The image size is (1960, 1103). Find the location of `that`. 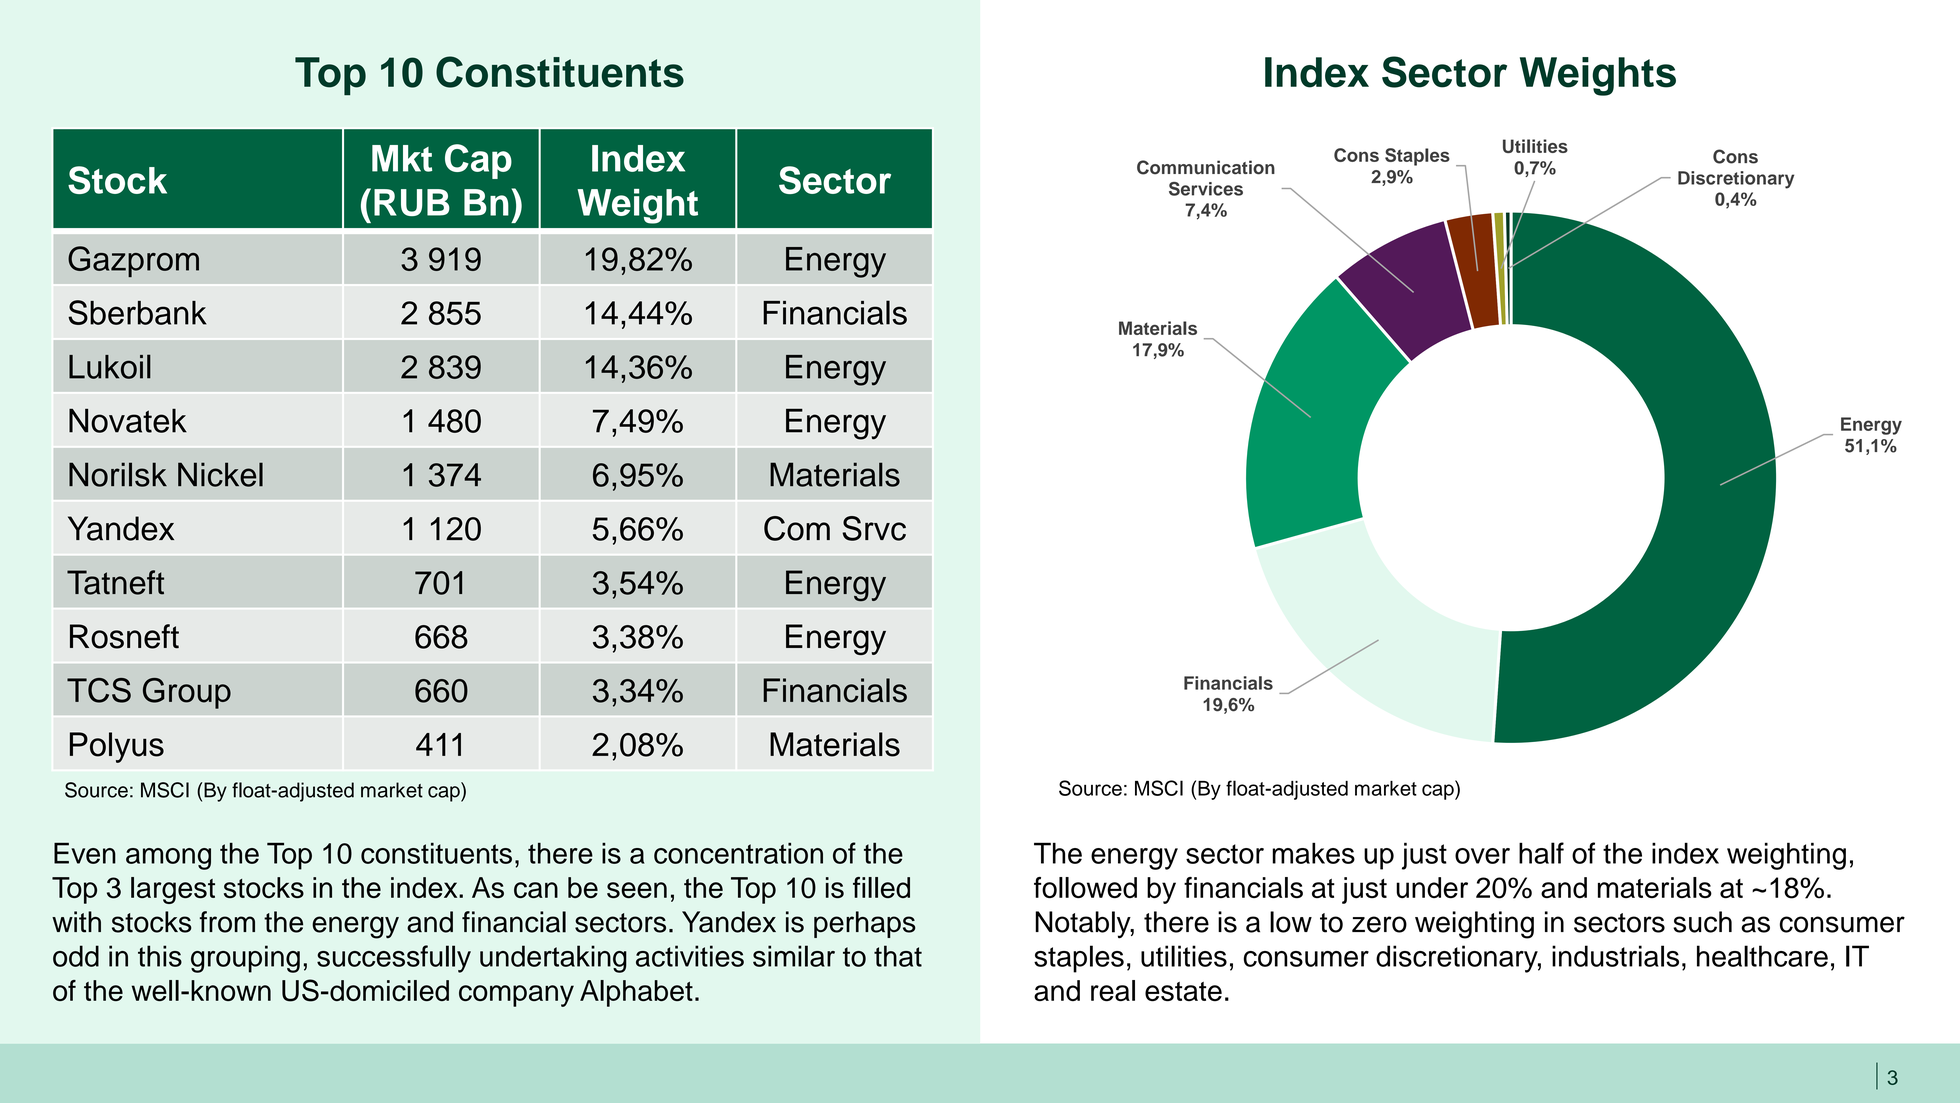

that is located at coordinates (898, 956).
